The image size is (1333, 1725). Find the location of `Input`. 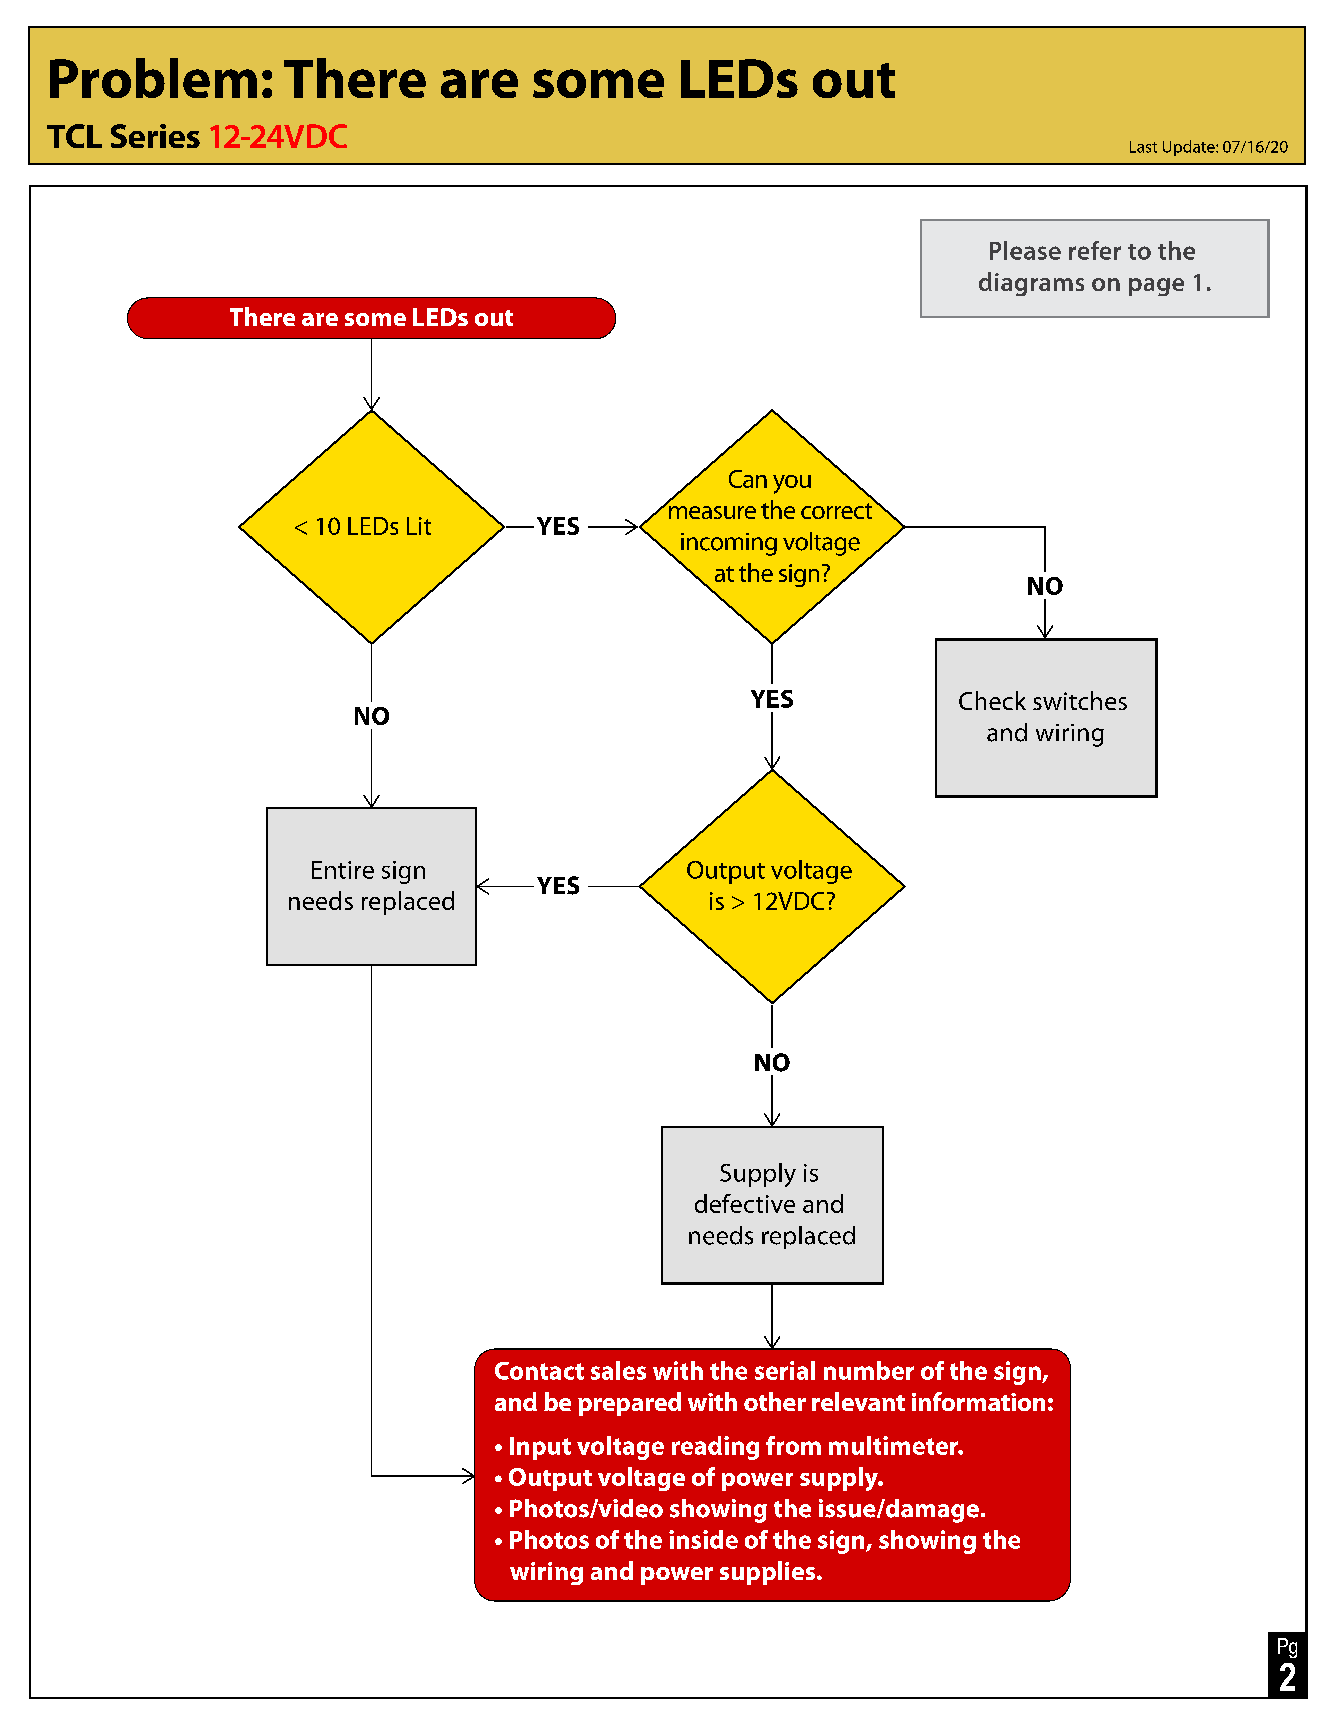

Input is located at coordinates (540, 1448).
